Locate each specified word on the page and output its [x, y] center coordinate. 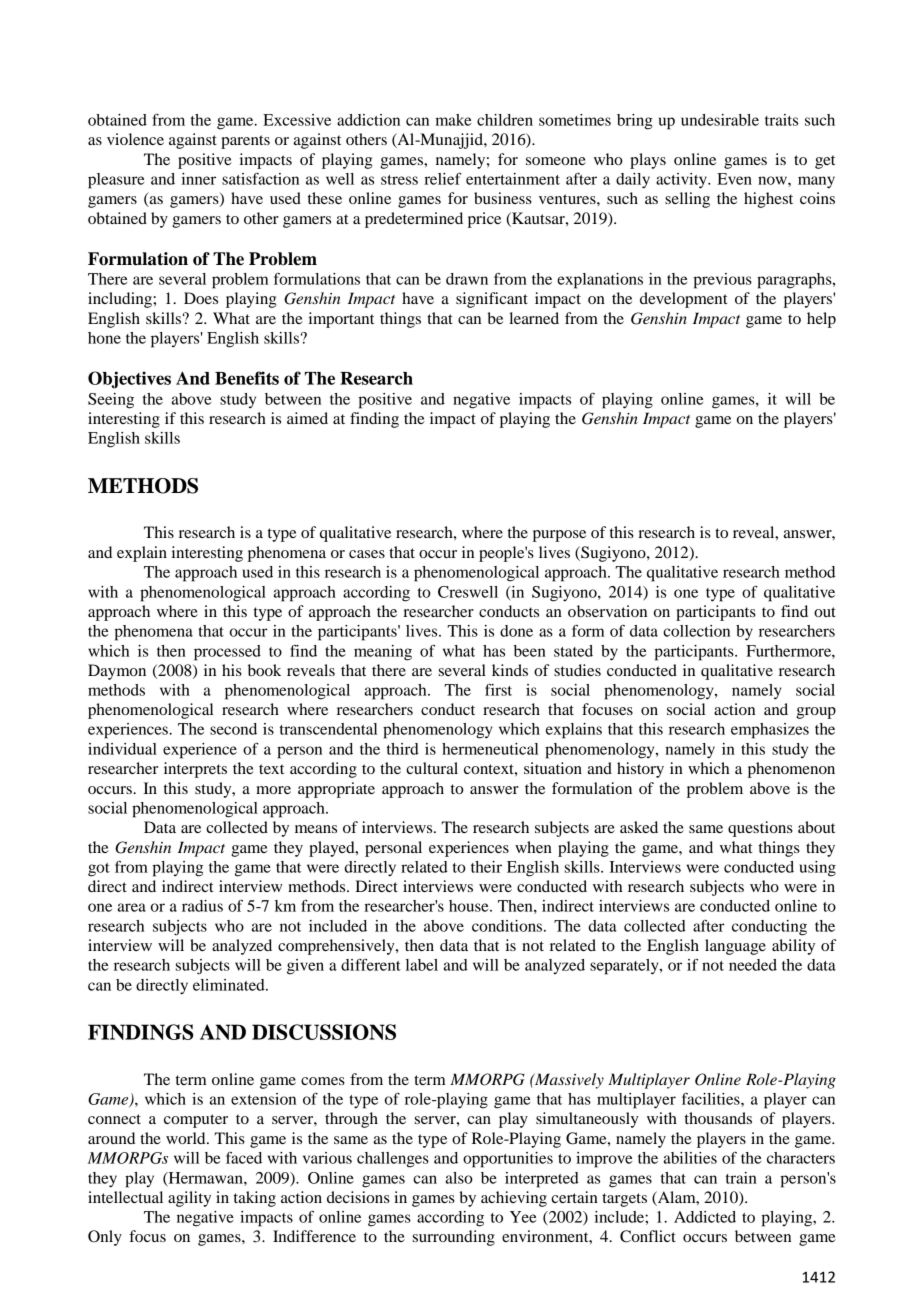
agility [189, 1199]
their [486, 867]
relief [442, 178]
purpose [559, 536]
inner [198, 179]
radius [202, 906]
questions [760, 829]
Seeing [111, 401]
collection [696, 631]
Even [734, 179]
